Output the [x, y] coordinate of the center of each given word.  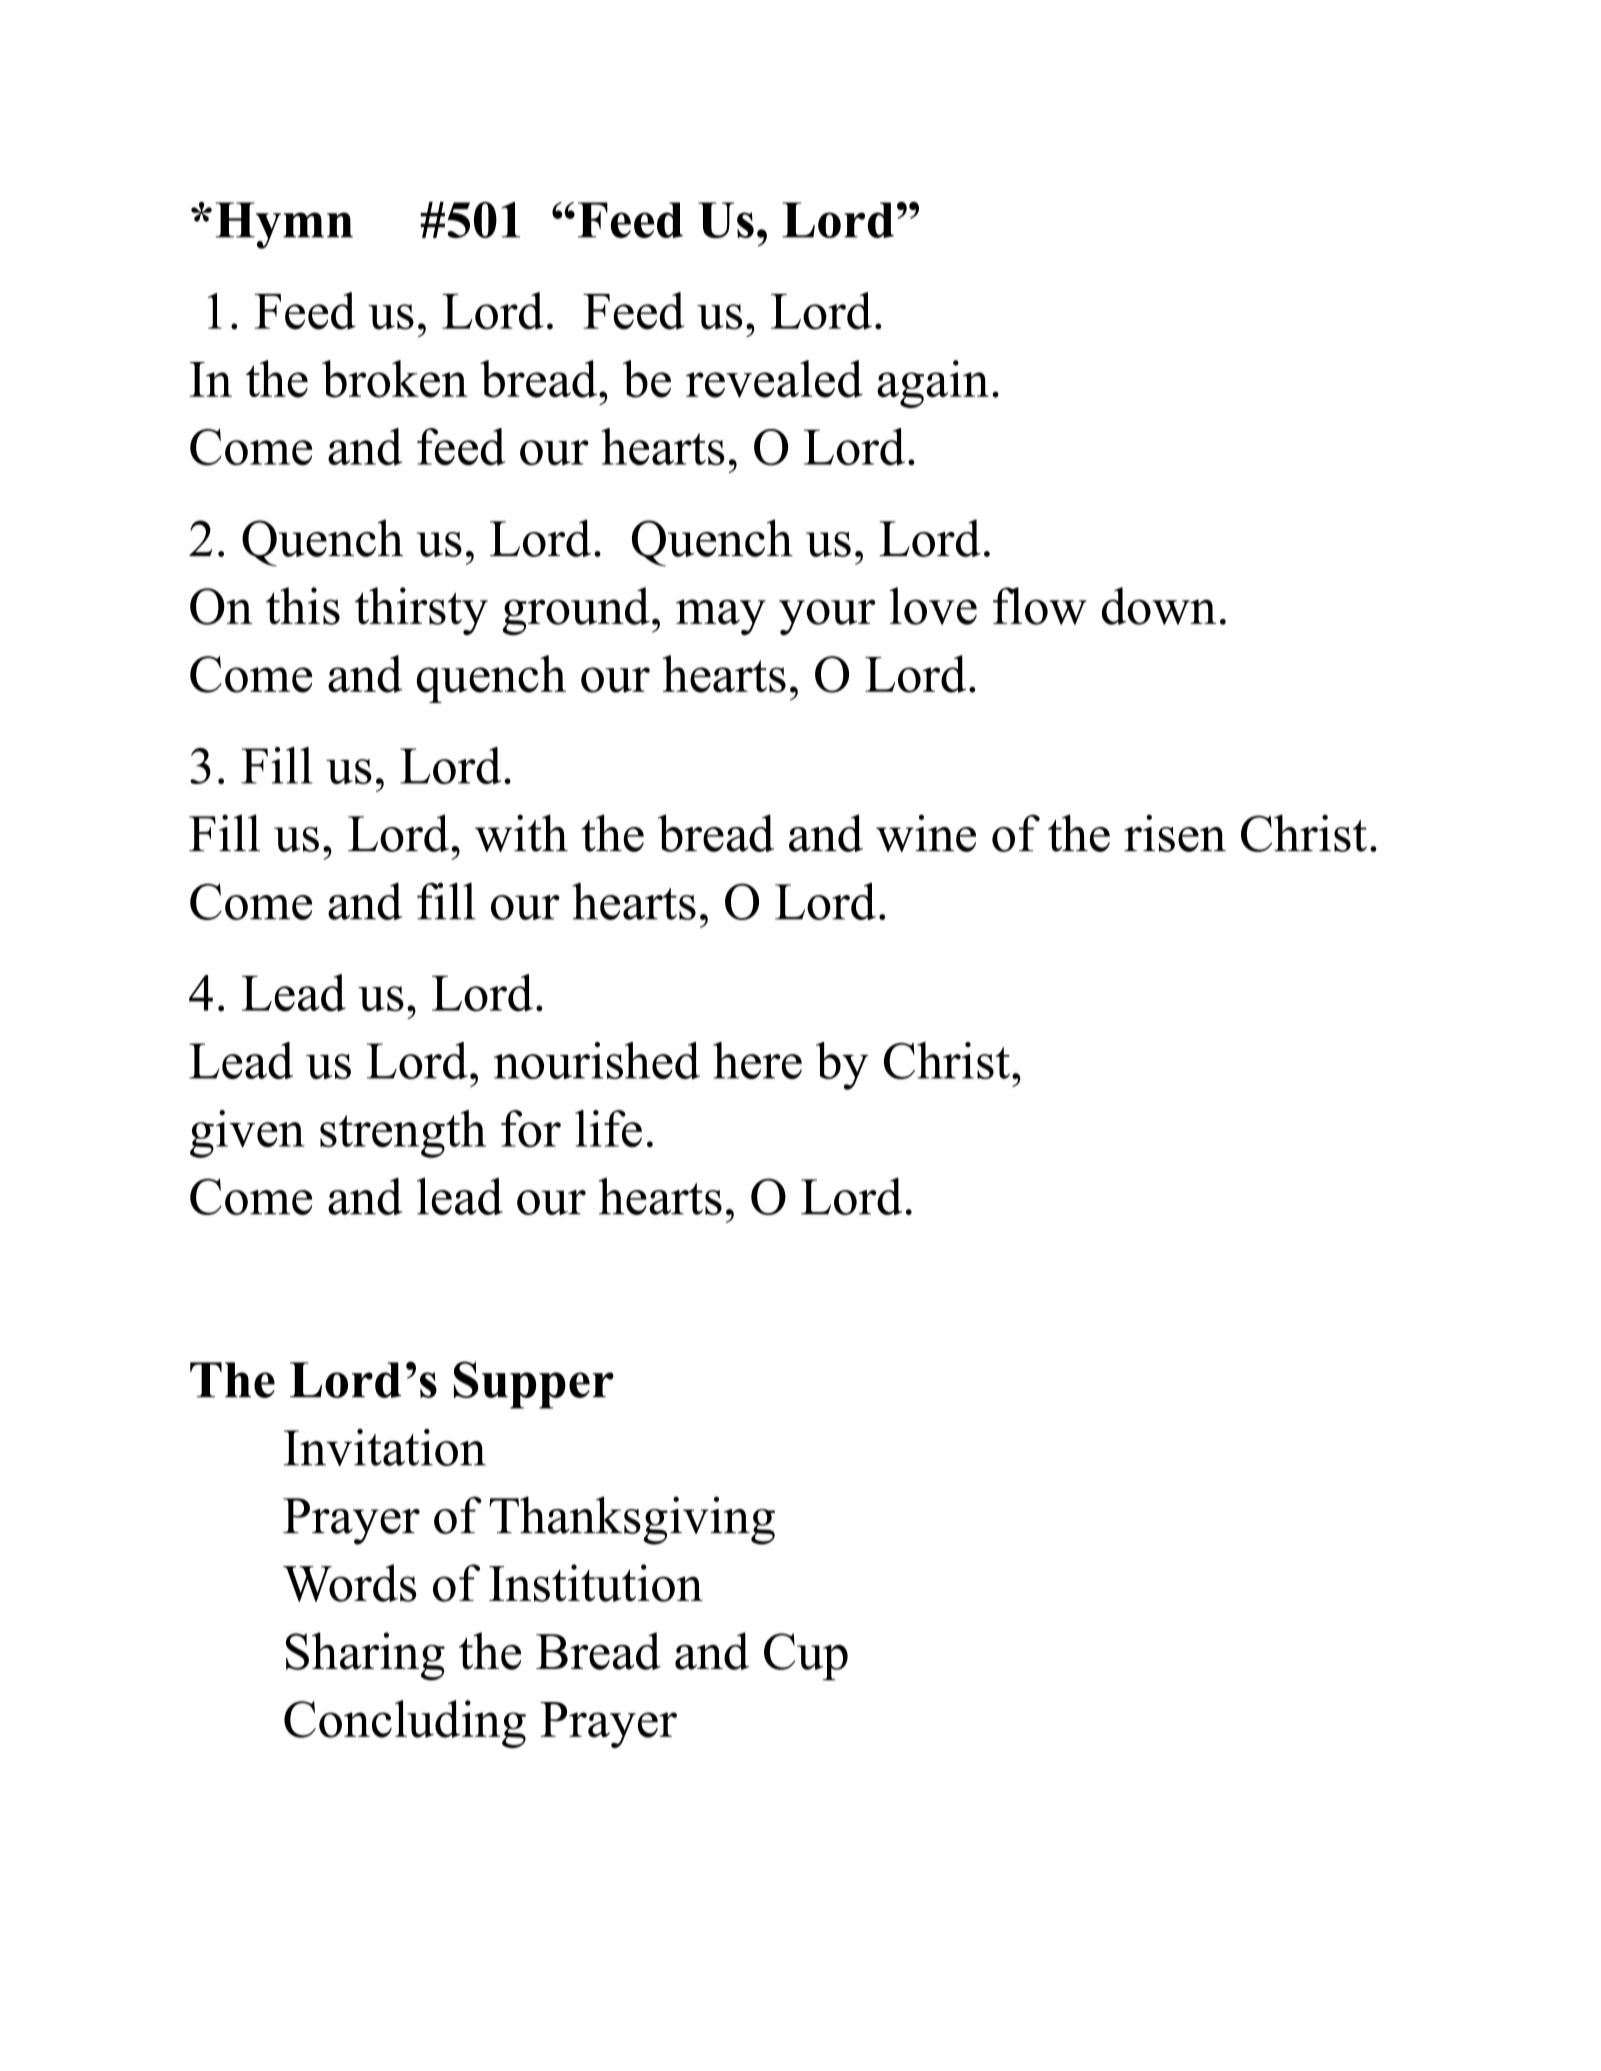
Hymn [284, 225]
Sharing [365, 1656]
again [933, 384]
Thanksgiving [632, 1520]
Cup [806, 1657]
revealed [774, 379]
